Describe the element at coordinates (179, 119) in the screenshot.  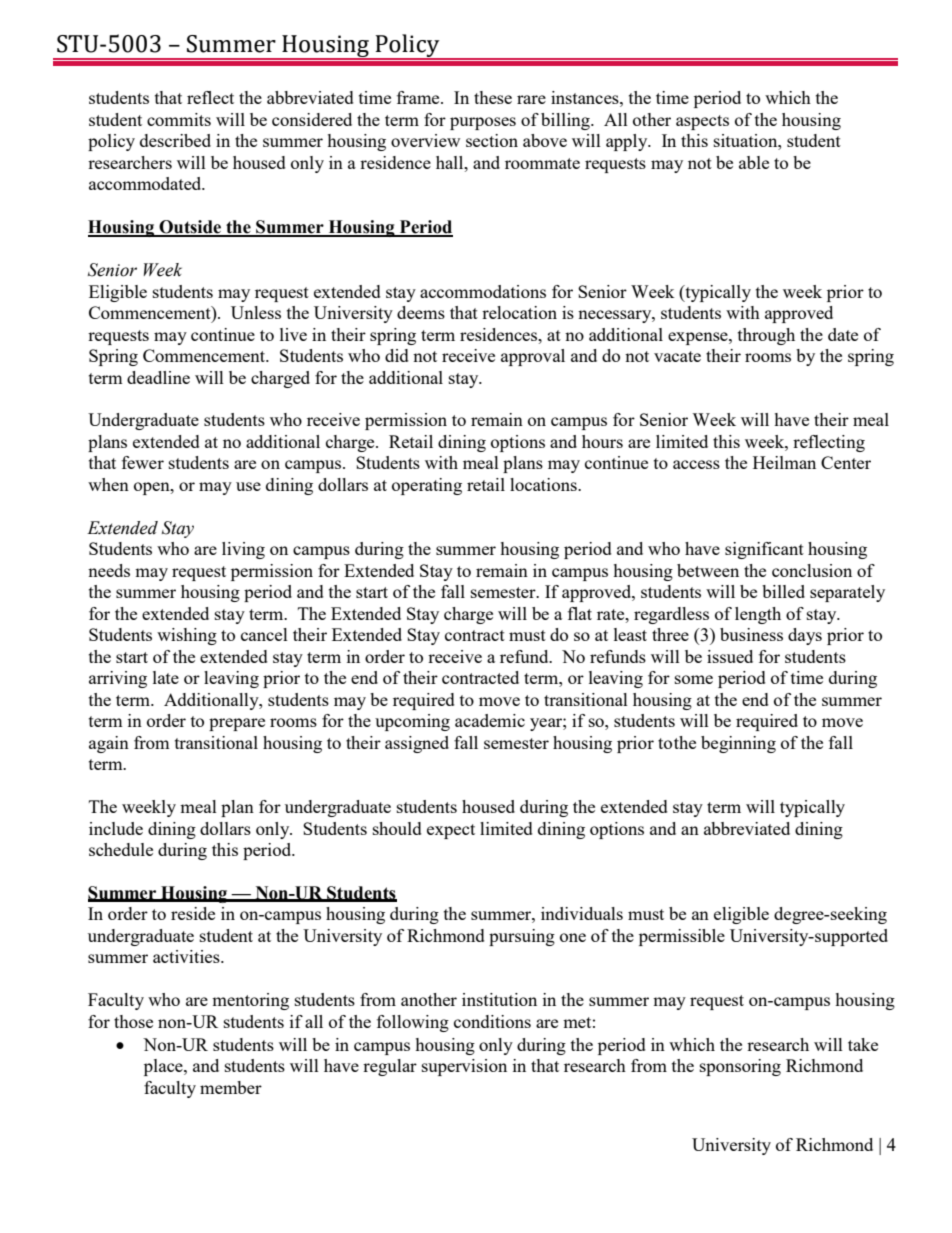
I see `commits` at that location.
